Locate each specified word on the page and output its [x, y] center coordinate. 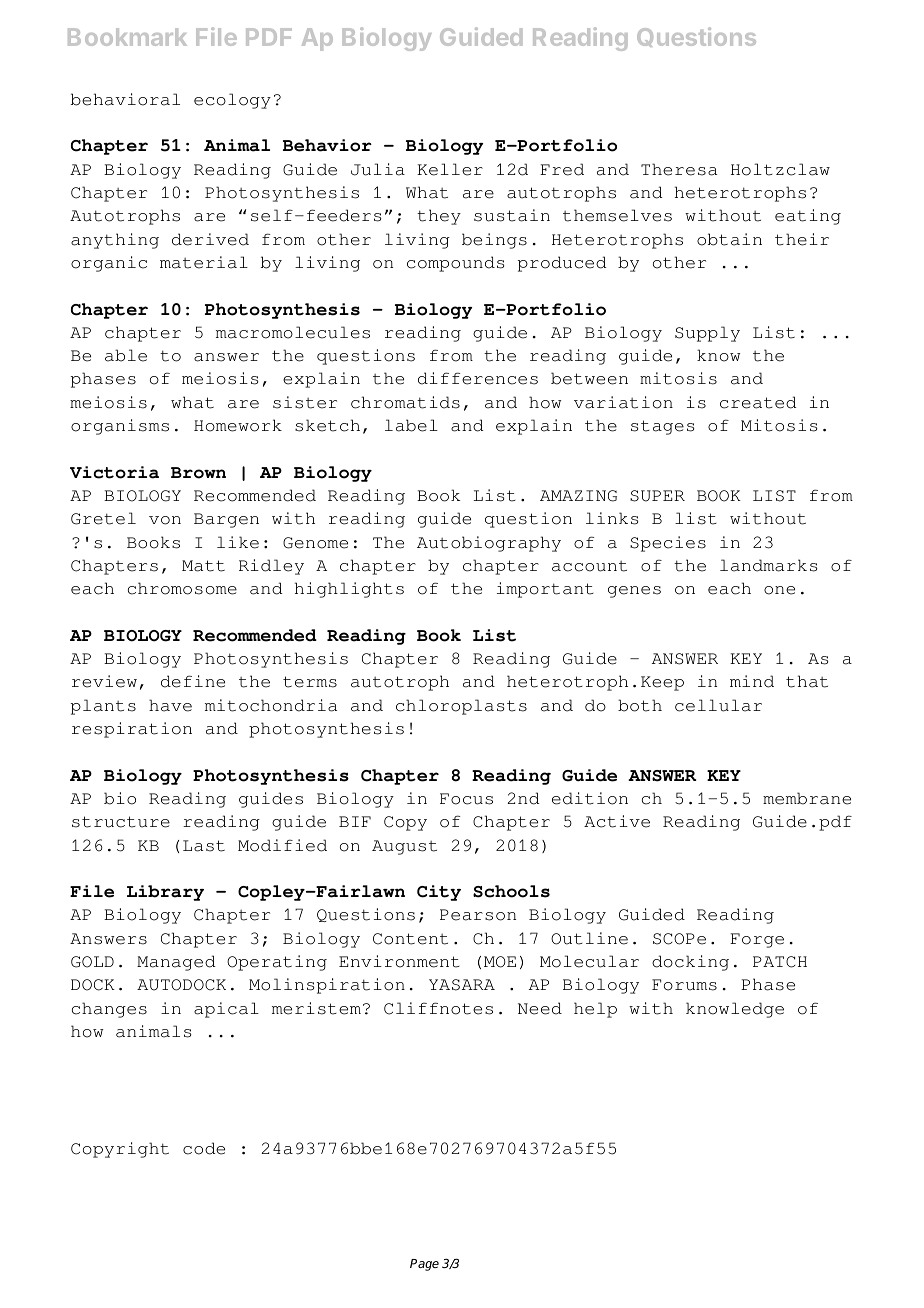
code [204, 1148]
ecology [232, 101]
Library [165, 893]
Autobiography [489, 544]
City [439, 893]
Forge [757, 940]
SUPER [657, 496]
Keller [450, 169]
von [165, 520]
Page [424, 1265]
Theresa [679, 169]
